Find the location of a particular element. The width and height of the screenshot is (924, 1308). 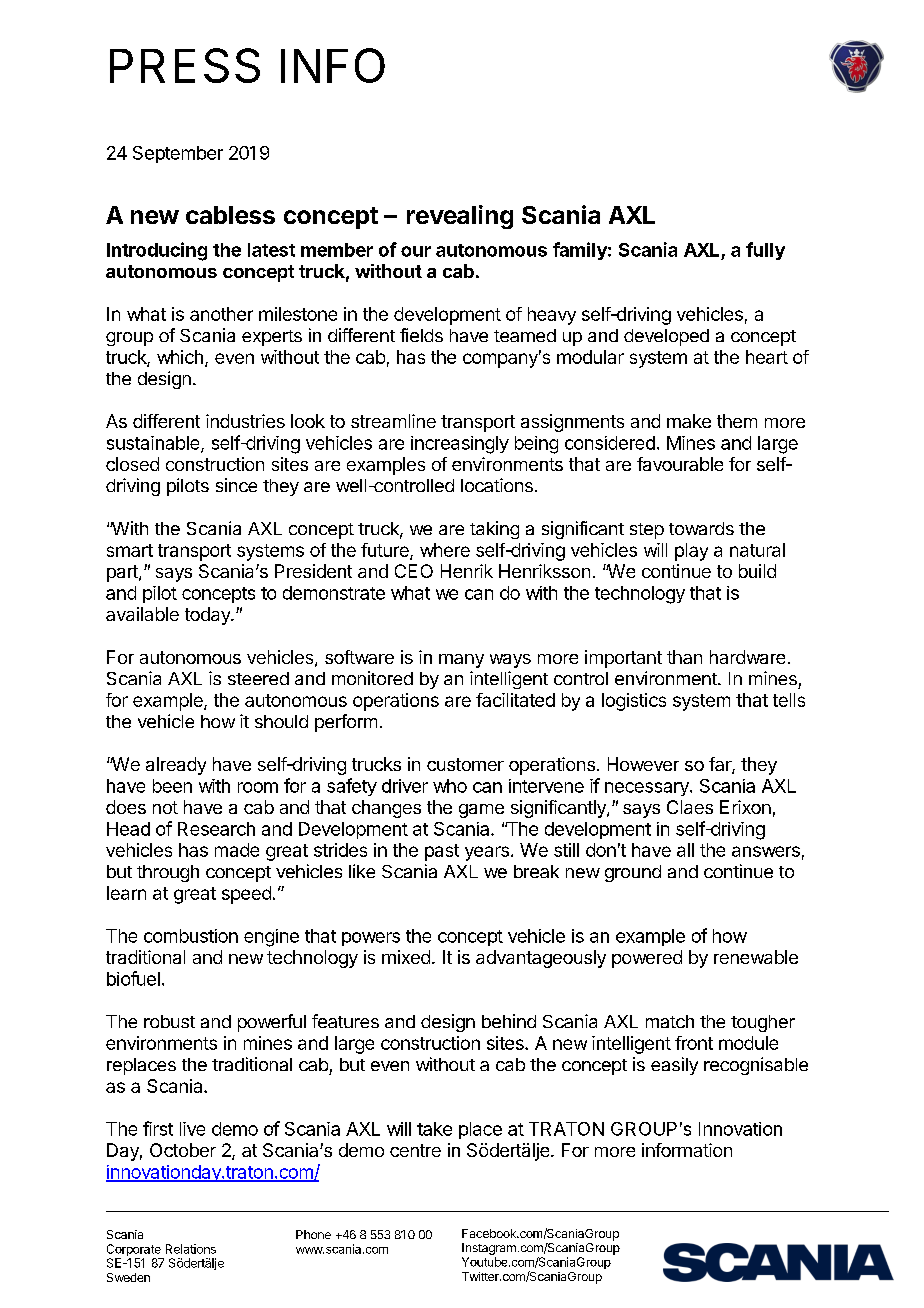

Relations is located at coordinates (191, 1249).
